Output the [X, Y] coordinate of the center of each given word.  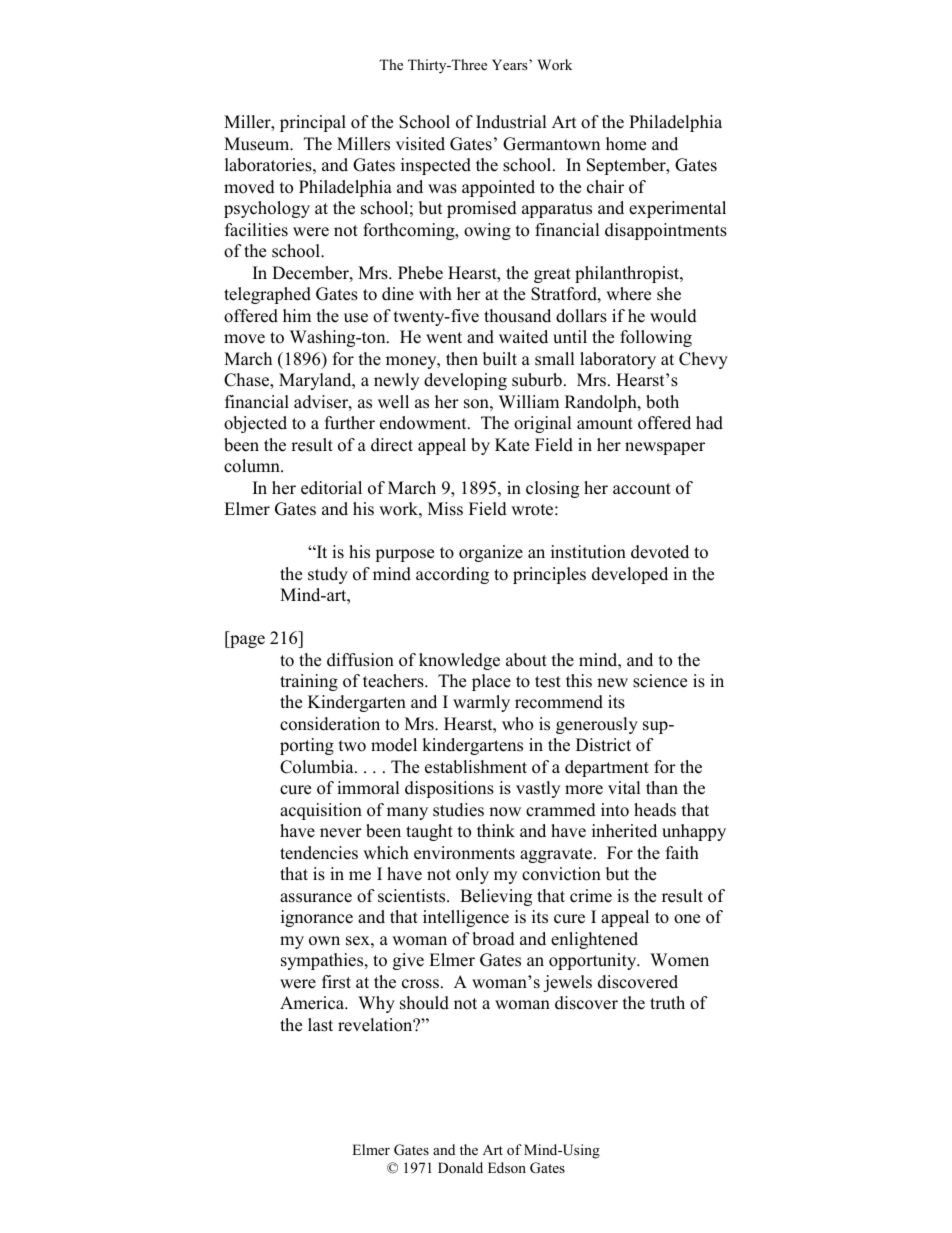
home [626, 144]
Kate [512, 445]
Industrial [511, 122]
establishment [476, 767]
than [662, 787]
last [320, 1025]
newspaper [665, 448]
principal [313, 123]
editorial [331, 488]
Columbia [318, 767]
